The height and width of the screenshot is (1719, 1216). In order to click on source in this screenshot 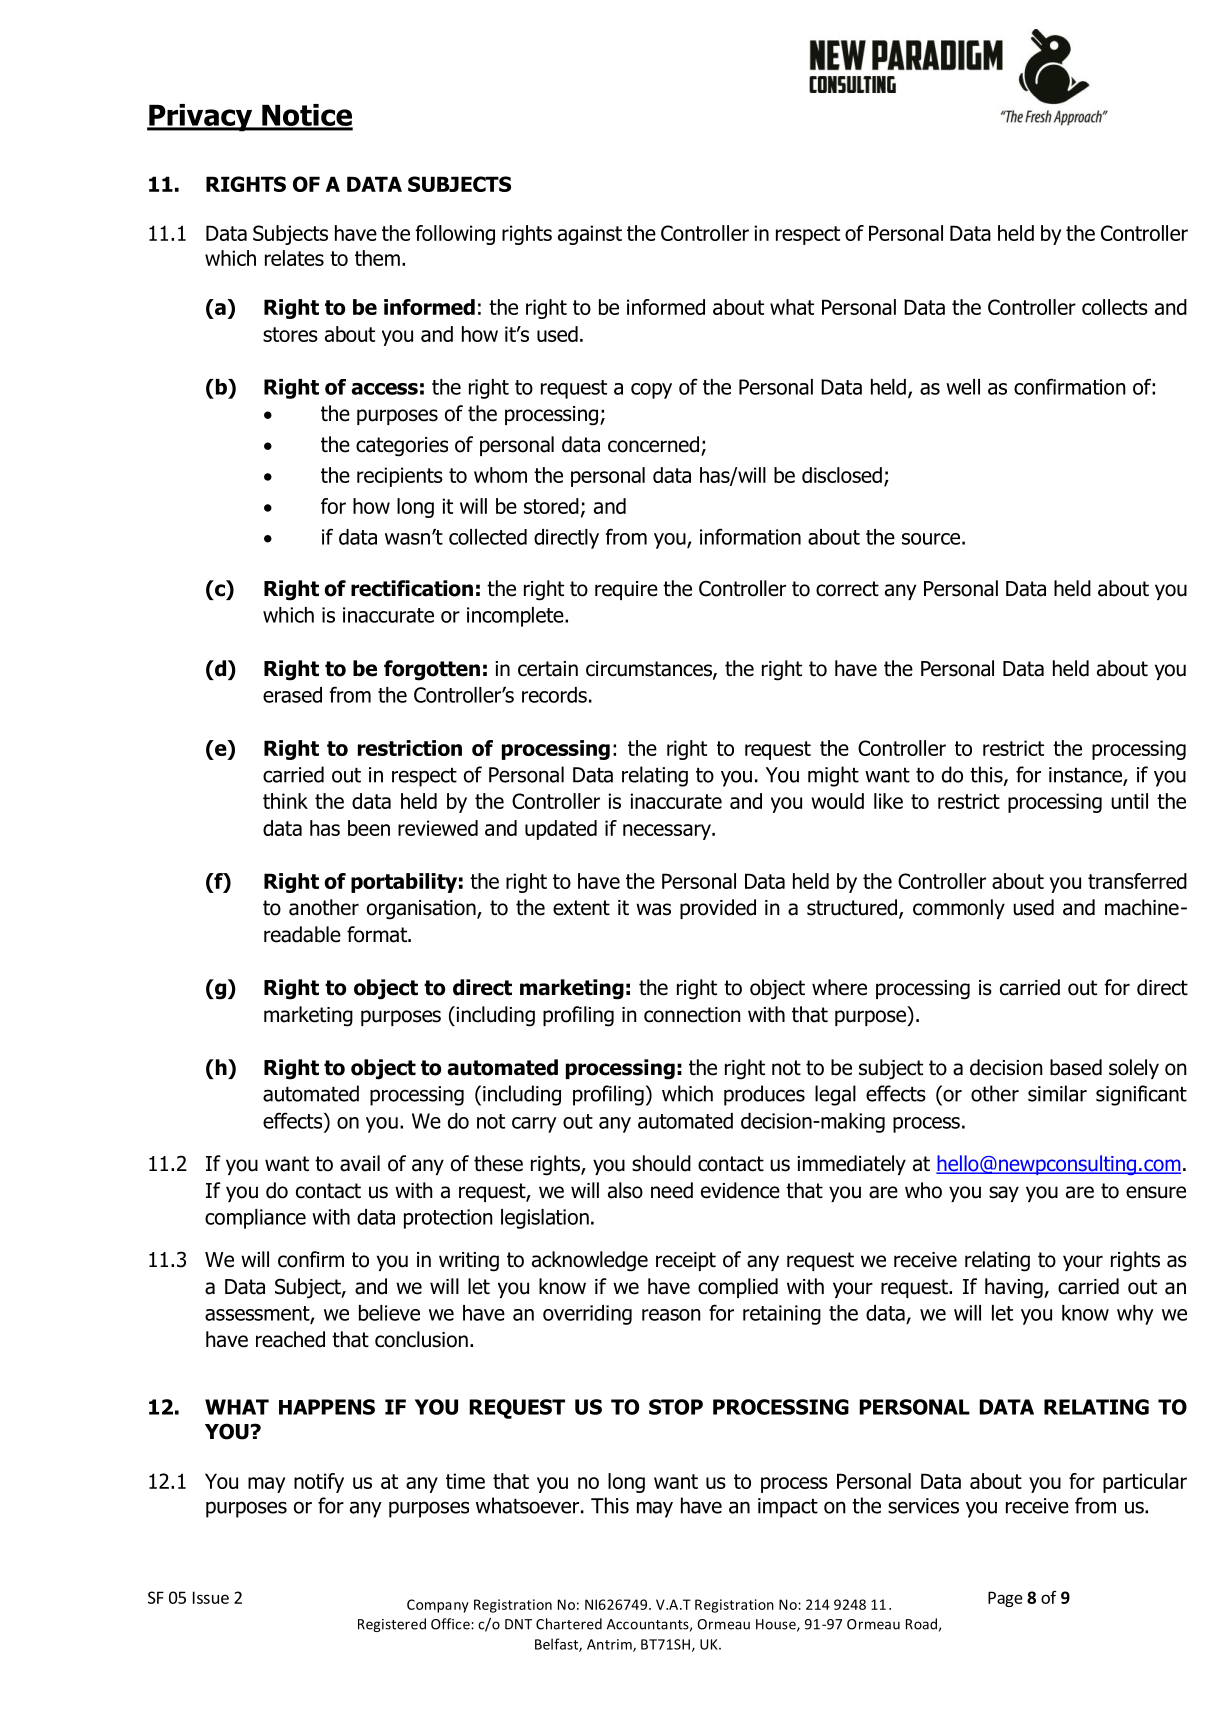, I will do `click(931, 539)`.
